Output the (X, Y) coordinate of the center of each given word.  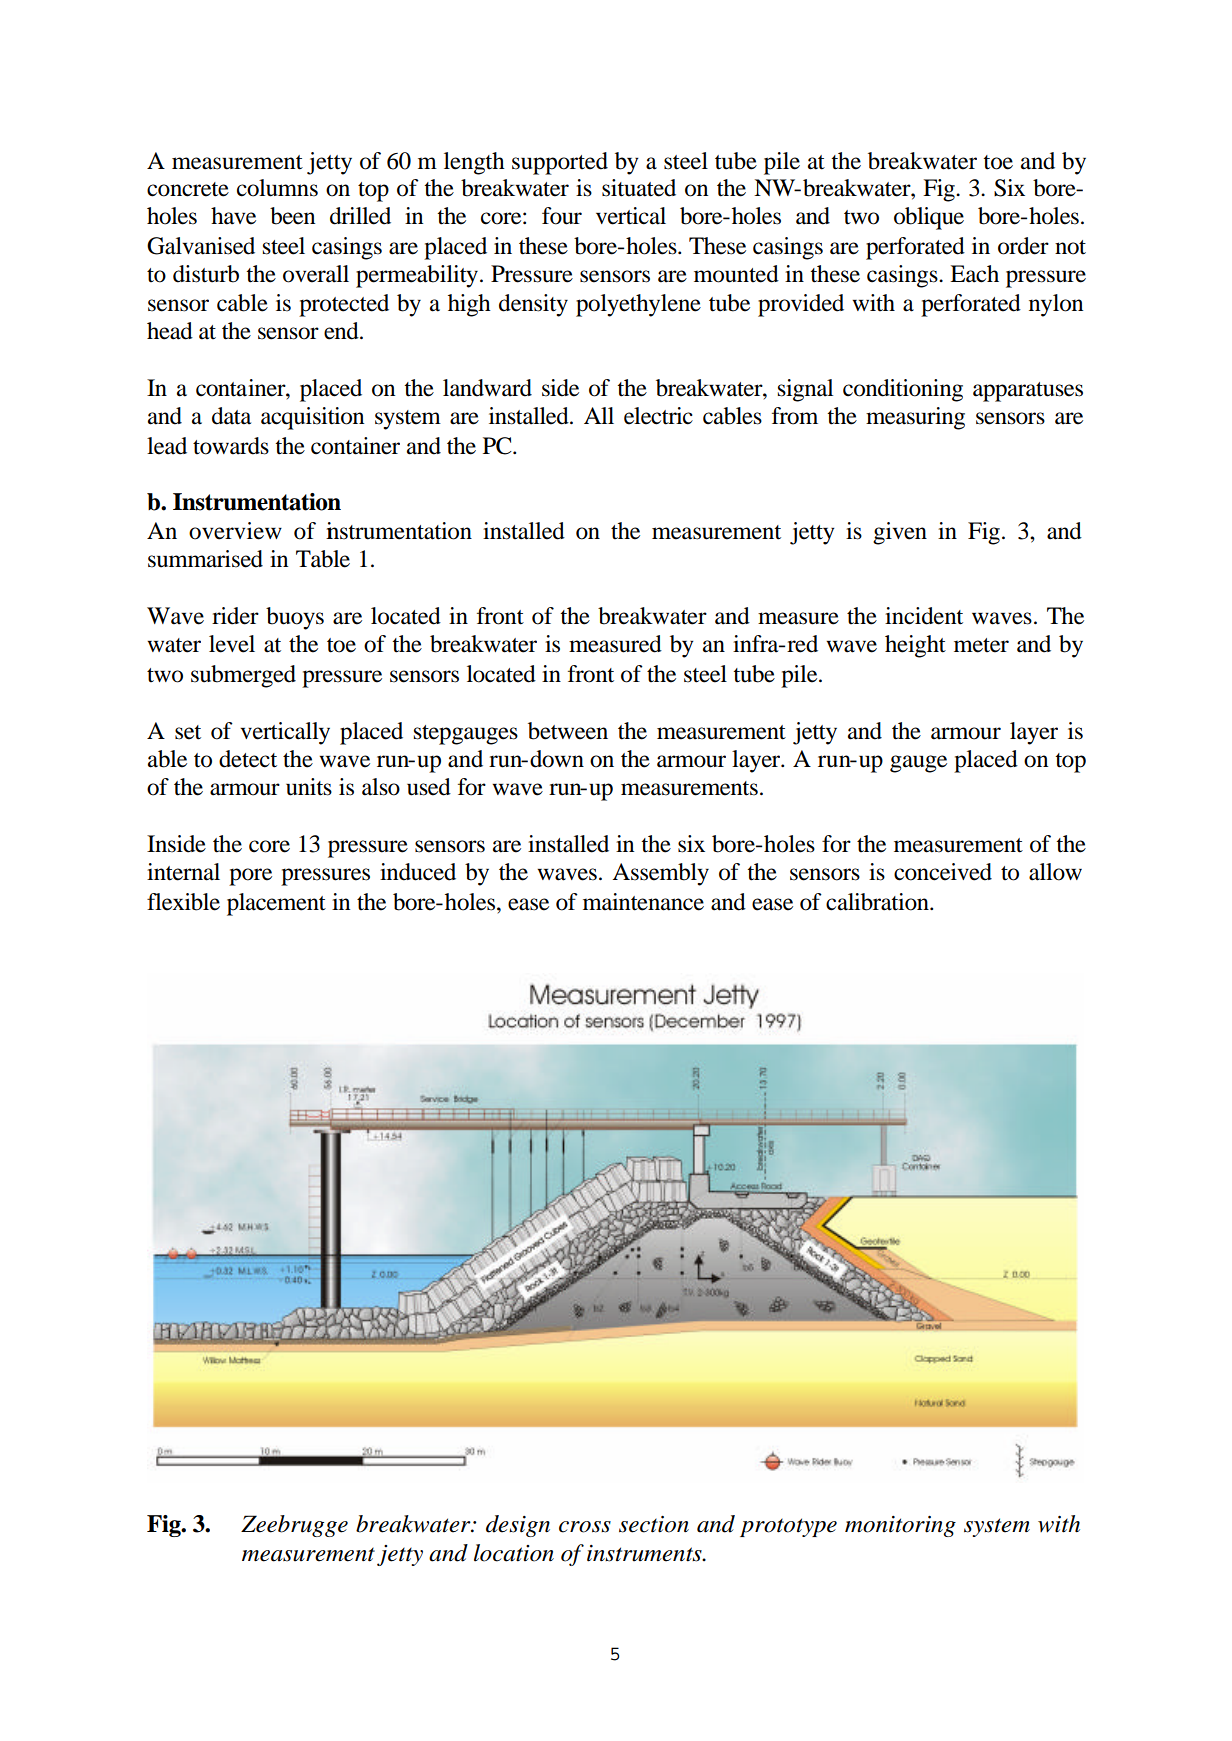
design (518, 1526)
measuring (915, 418)
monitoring (900, 1526)
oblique (929, 218)
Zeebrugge (294, 1526)
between (568, 731)
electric (658, 416)
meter (981, 645)
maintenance (643, 902)
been (292, 216)
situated (639, 188)
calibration (878, 902)
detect (248, 759)
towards (231, 446)
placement (276, 904)
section (654, 1524)
